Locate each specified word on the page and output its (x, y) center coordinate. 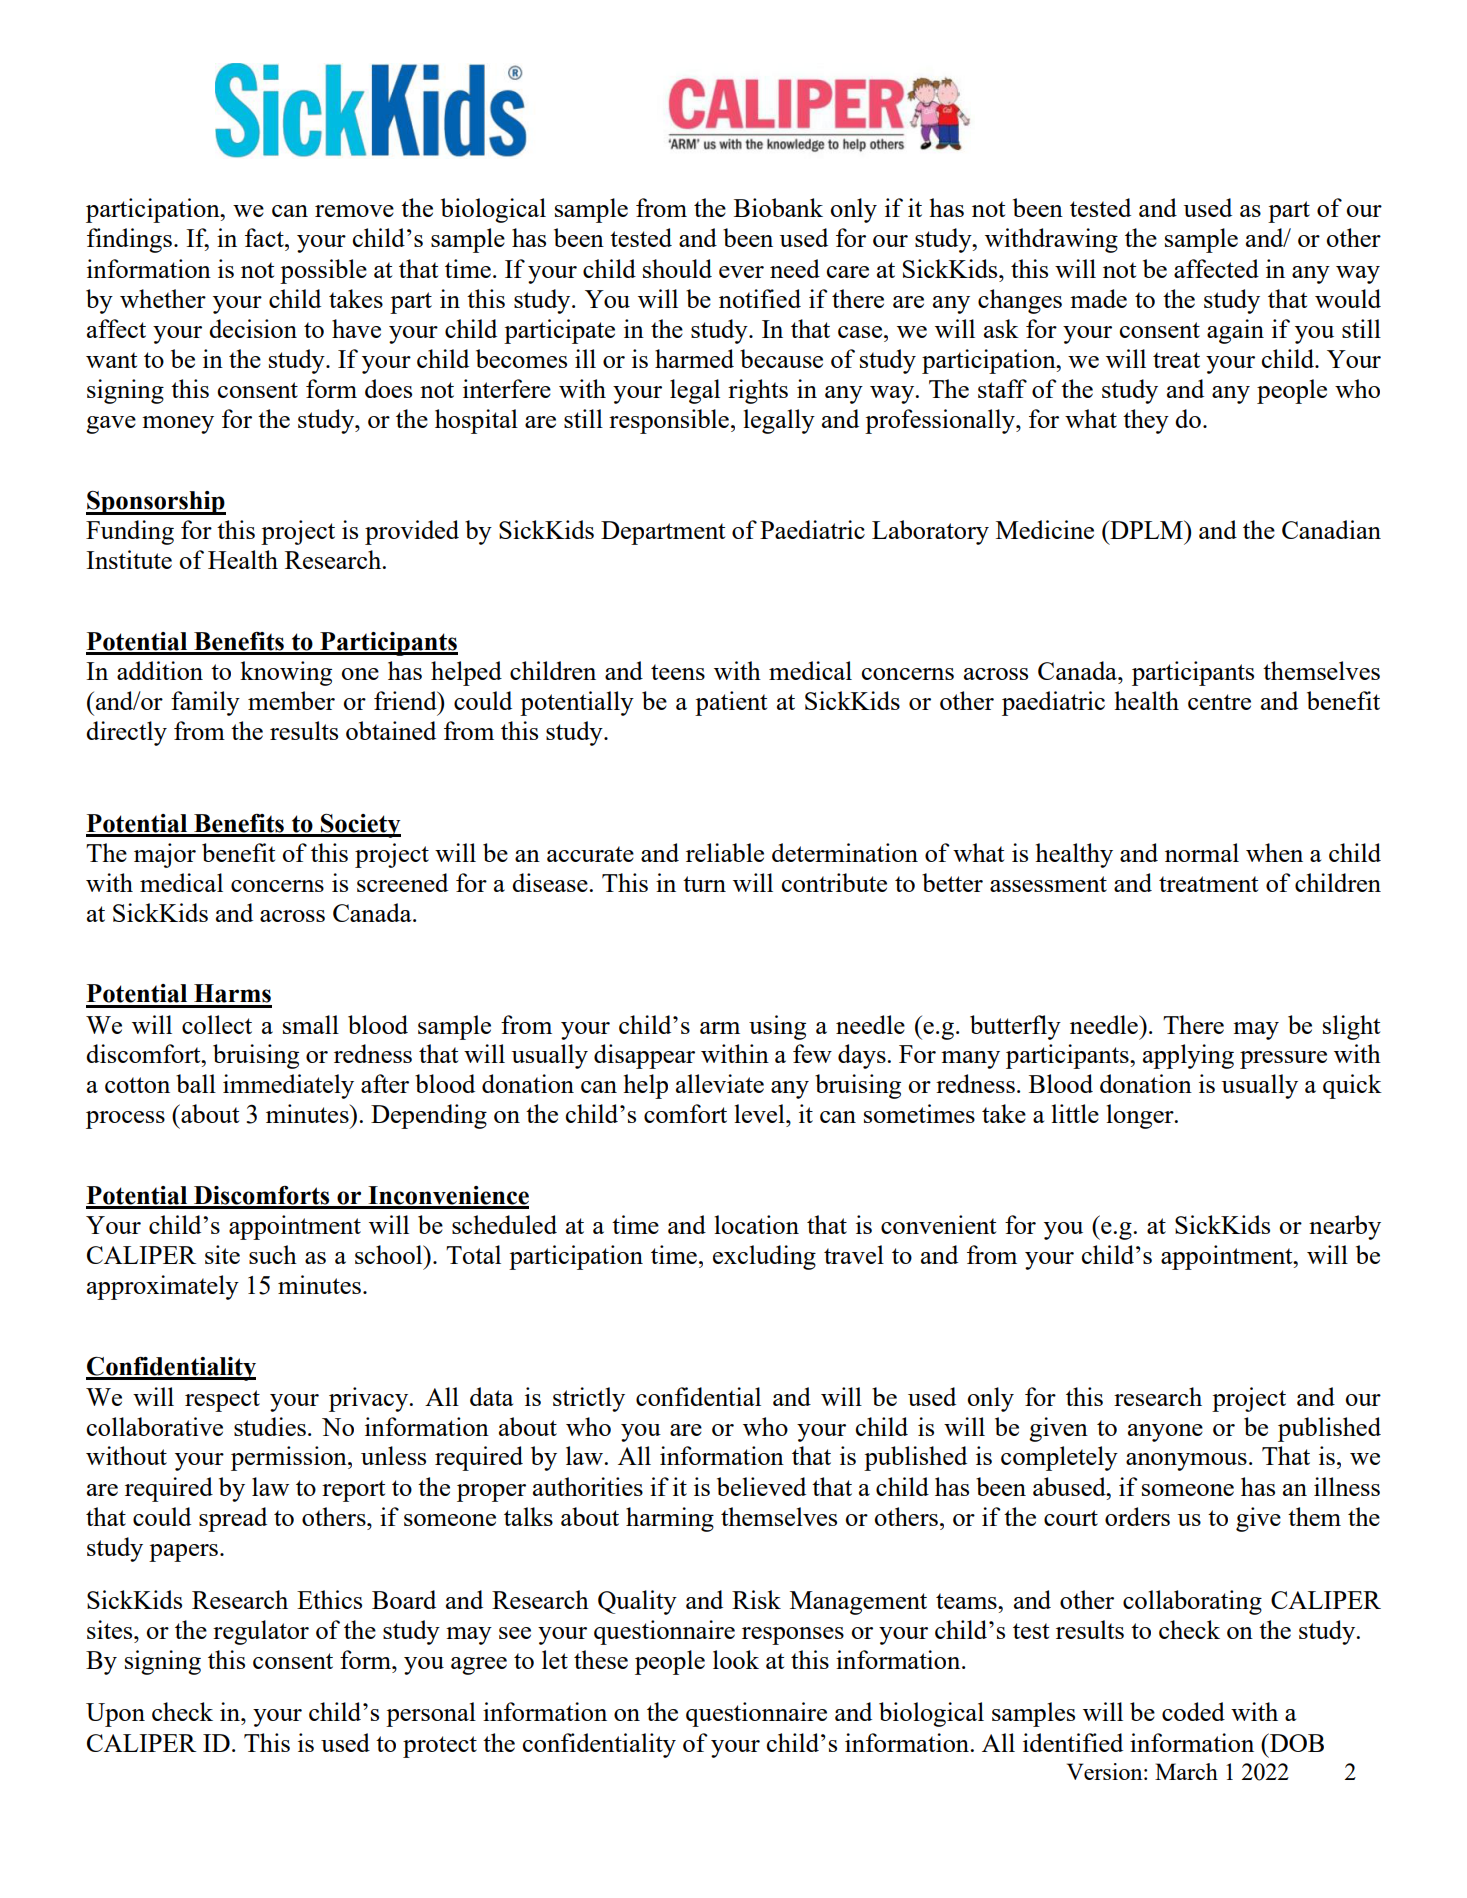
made (1098, 298)
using (777, 1027)
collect (217, 1024)
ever (741, 272)
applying (1188, 1056)
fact (265, 237)
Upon (115, 1715)
